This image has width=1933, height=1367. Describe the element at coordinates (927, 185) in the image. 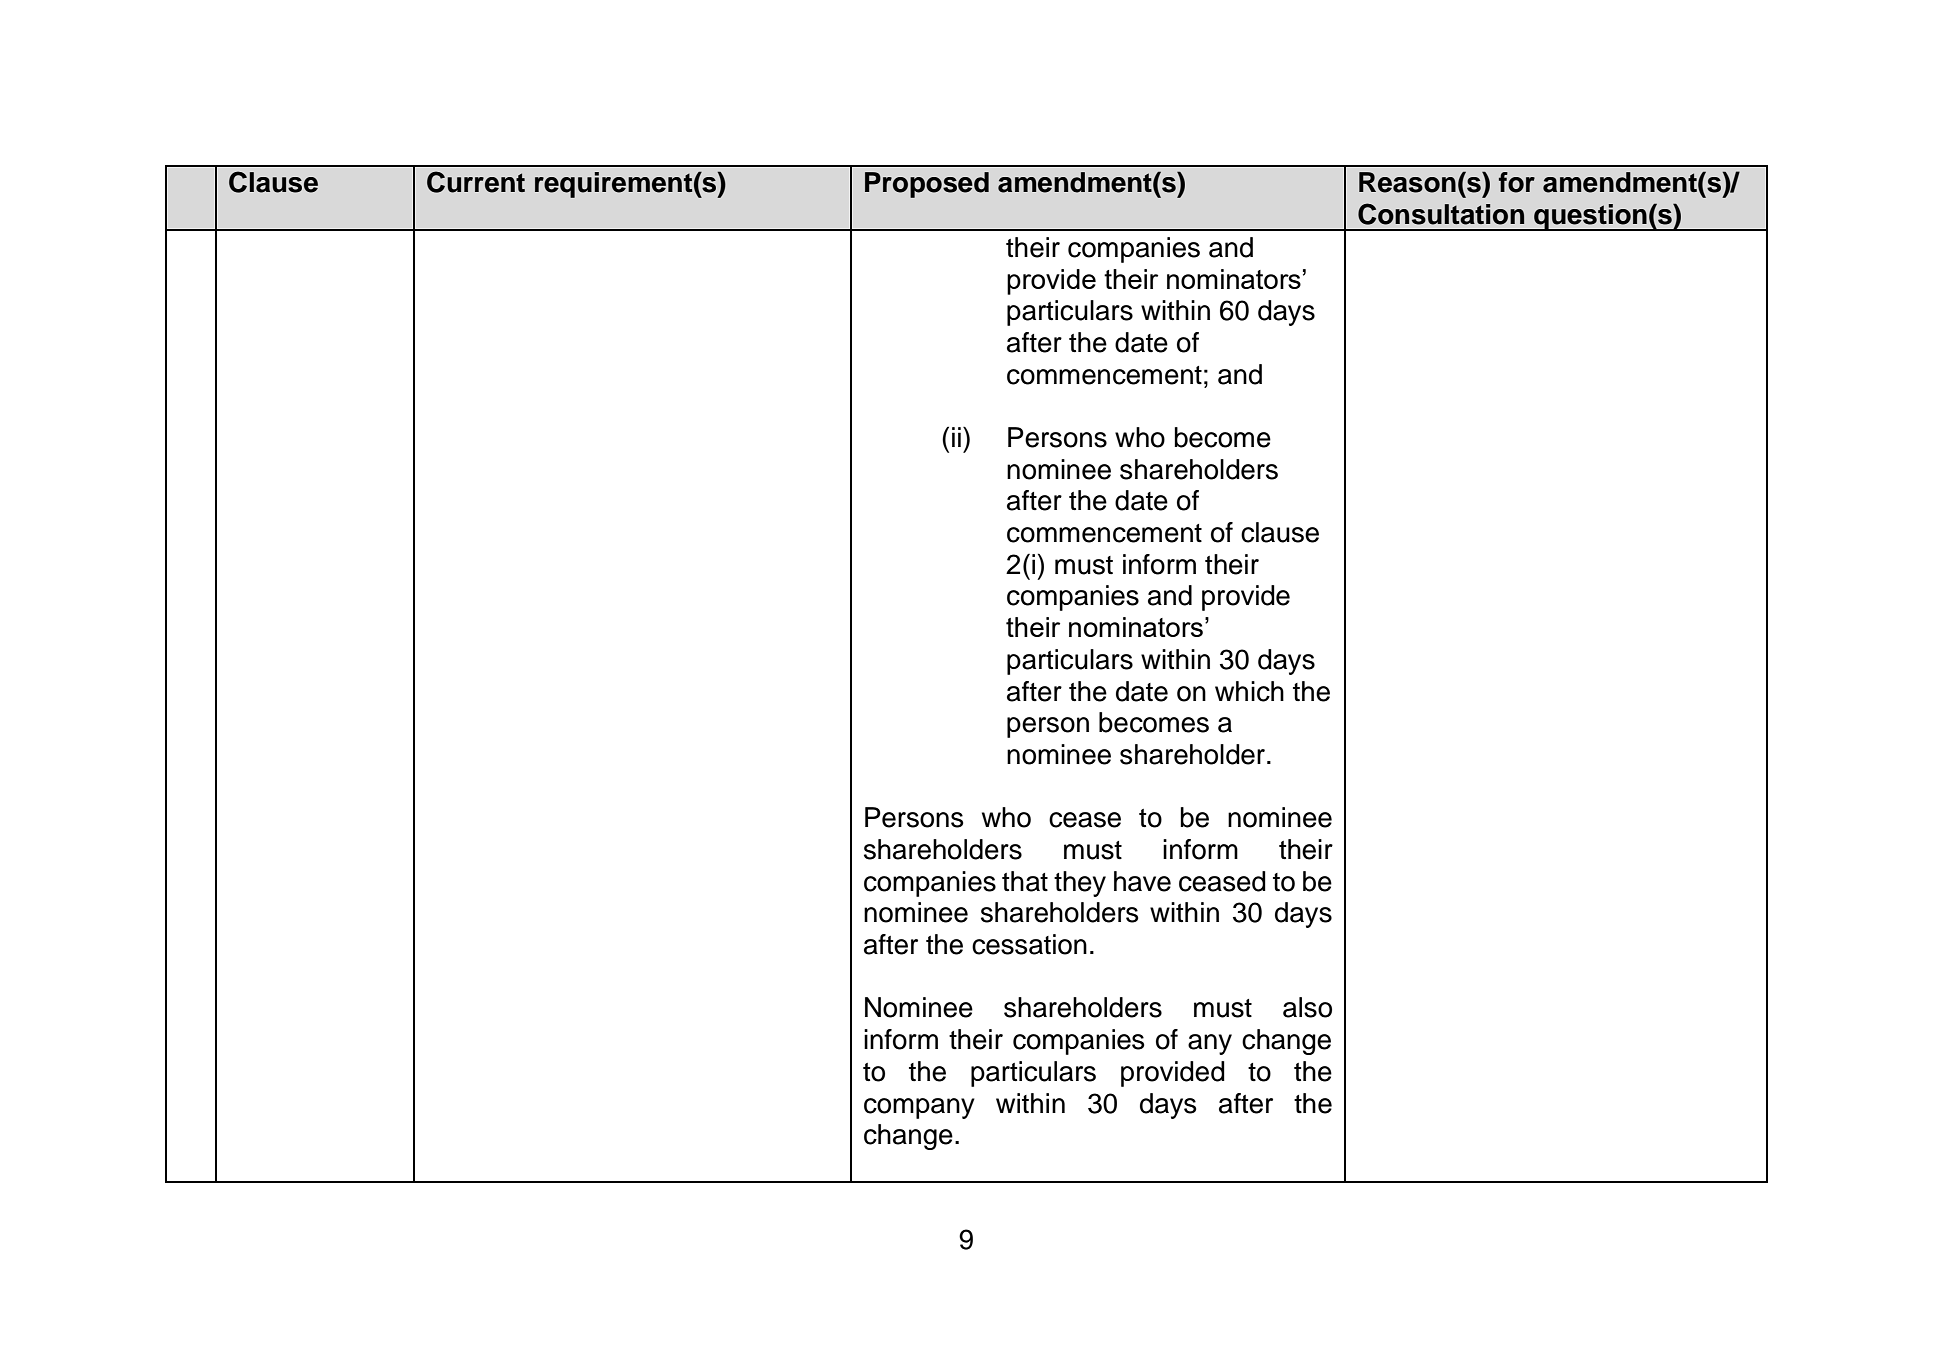

I see `Proposed` at that location.
